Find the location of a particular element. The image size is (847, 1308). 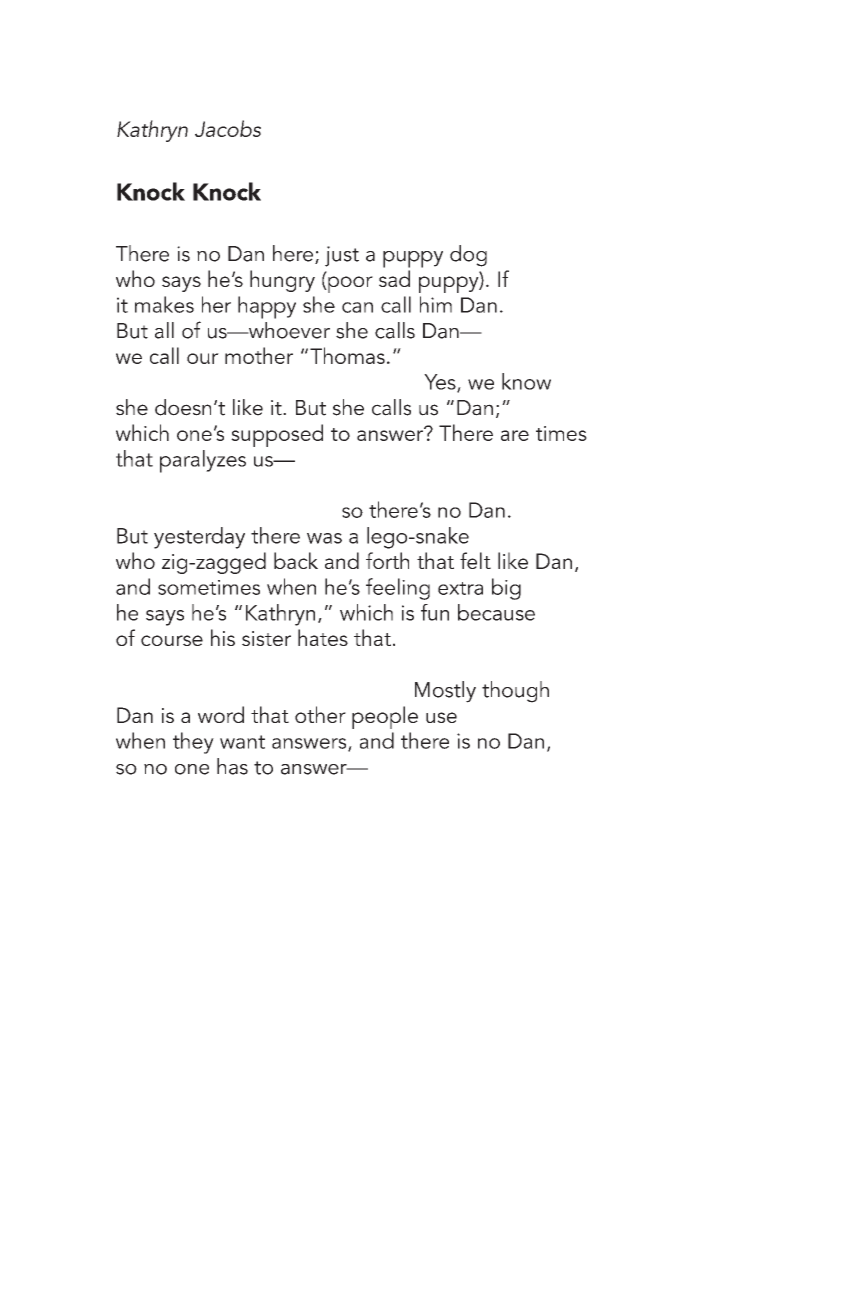

paralyzes is located at coordinates (203, 461).
